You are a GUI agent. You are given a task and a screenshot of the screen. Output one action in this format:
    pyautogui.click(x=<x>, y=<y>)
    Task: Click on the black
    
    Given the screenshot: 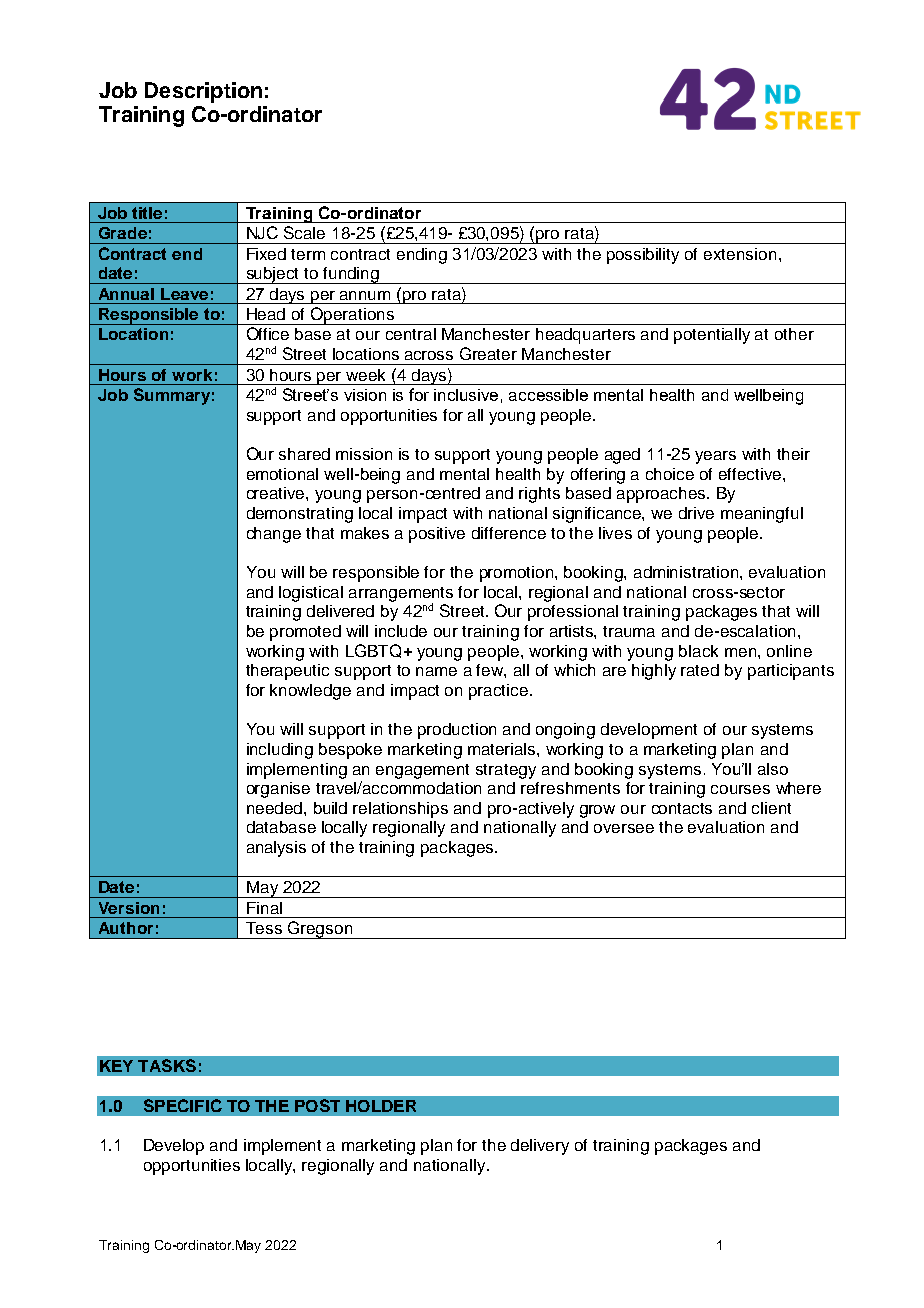 What is the action you would take?
    pyautogui.click(x=698, y=651)
